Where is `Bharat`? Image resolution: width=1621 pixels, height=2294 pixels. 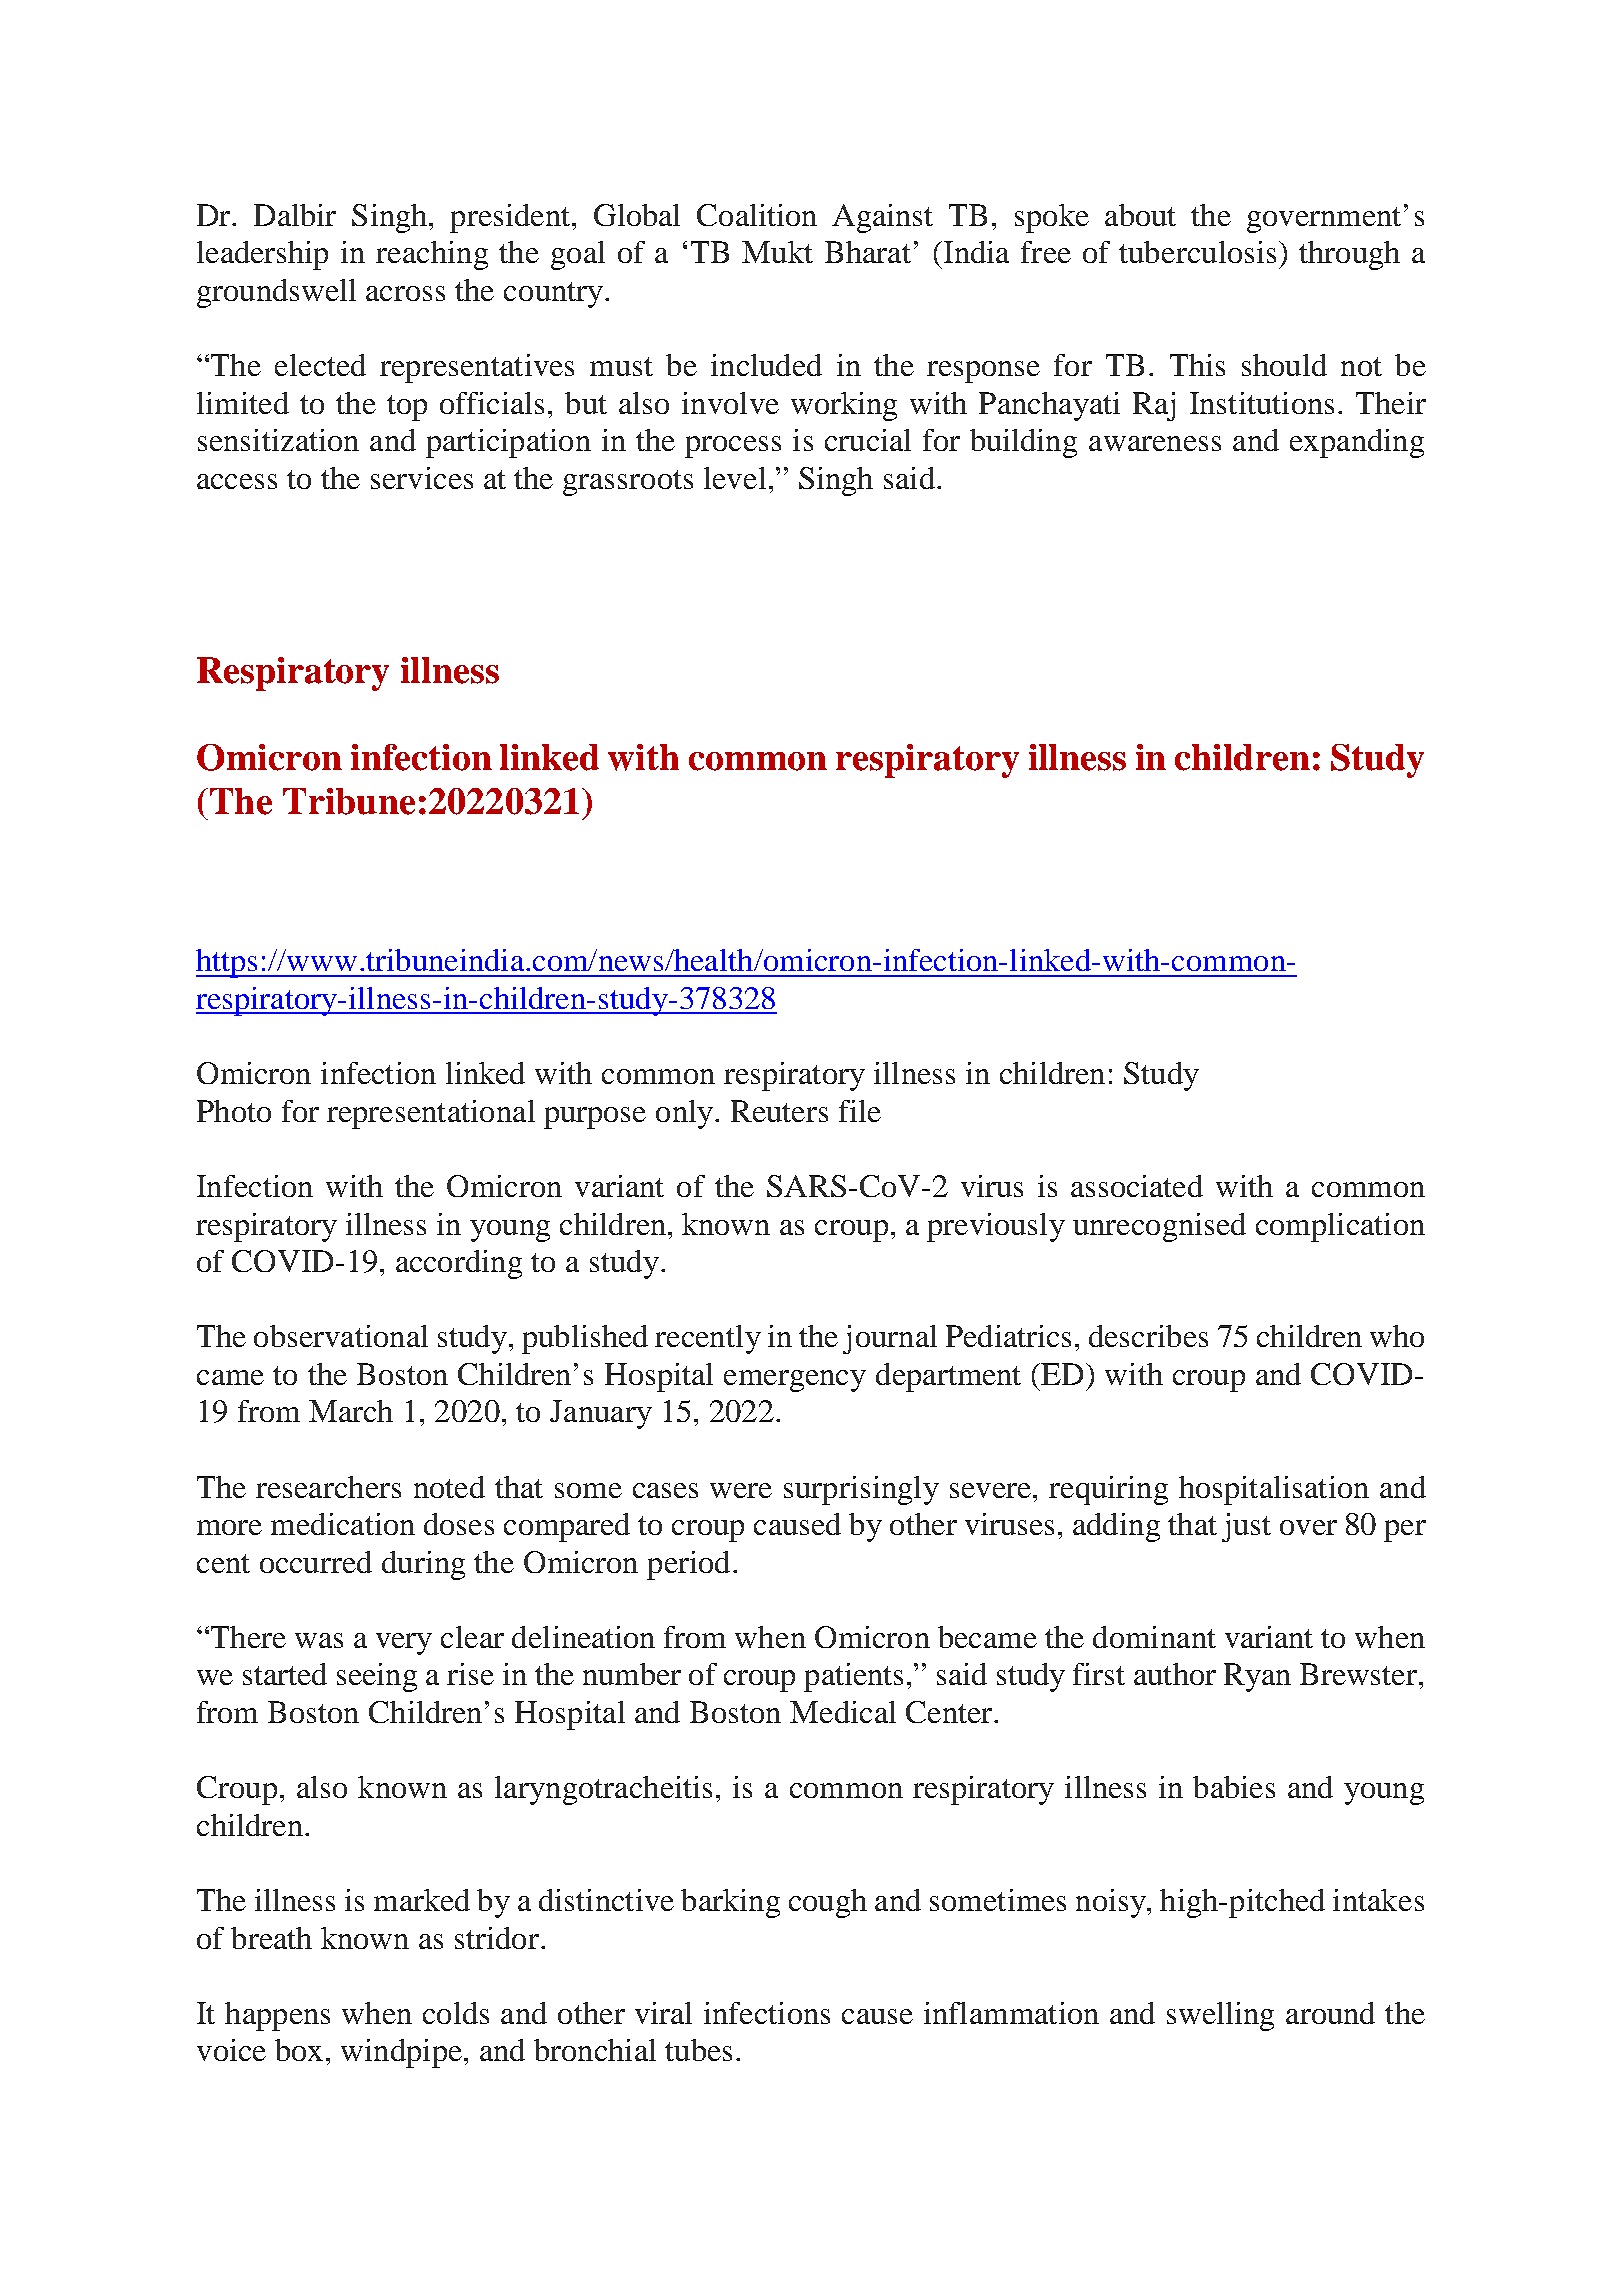 Bharat is located at coordinates (868, 252).
